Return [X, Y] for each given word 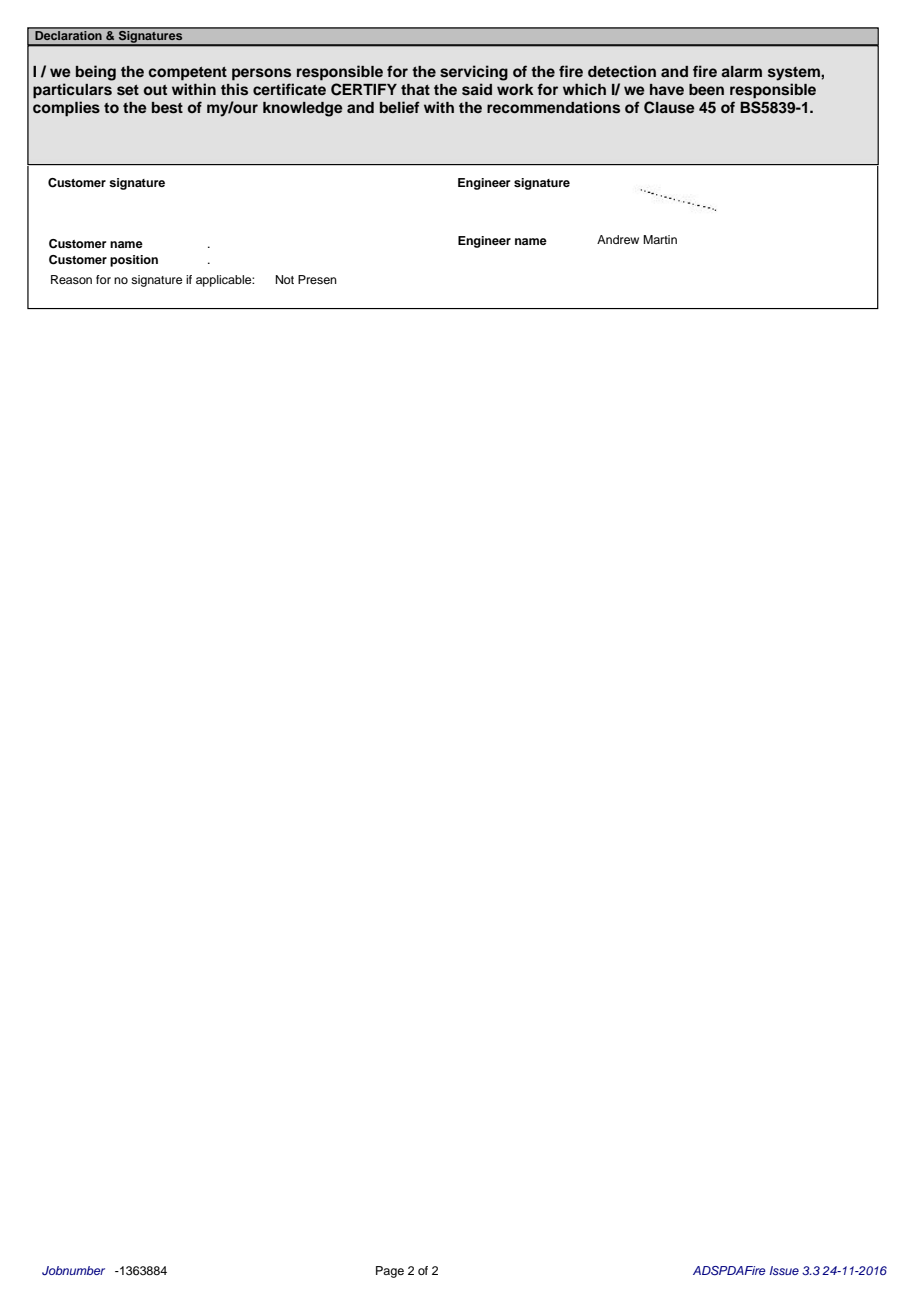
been [706, 89]
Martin [660, 239]
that [415, 89]
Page [390, 1272]
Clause [669, 107]
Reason [71, 279]
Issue [784, 1270]
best [167, 108]
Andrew [618, 239]
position [134, 261]
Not [285, 279]
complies [66, 109]
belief [400, 107]
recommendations [553, 107]
